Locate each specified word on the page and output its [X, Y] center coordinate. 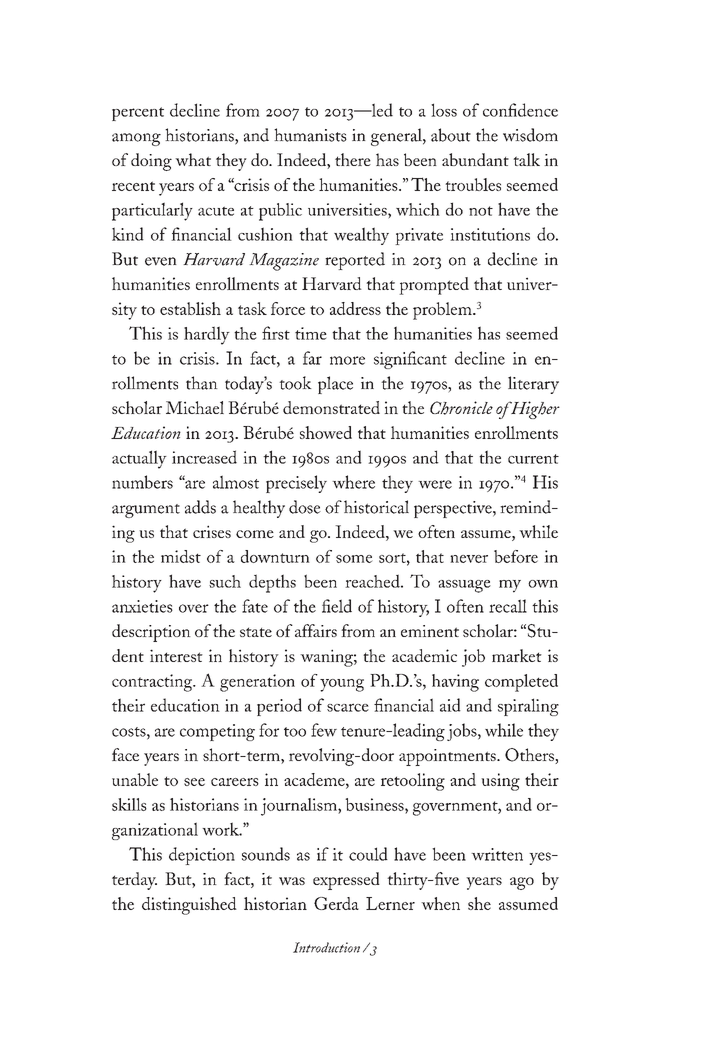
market [517, 655]
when [440, 903]
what [193, 159]
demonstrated [331, 407]
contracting [153, 683]
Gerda [336, 903]
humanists [310, 135]
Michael [195, 407]
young [342, 685]
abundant [475, 159]
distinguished [189, 906]
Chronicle [461, 408]
